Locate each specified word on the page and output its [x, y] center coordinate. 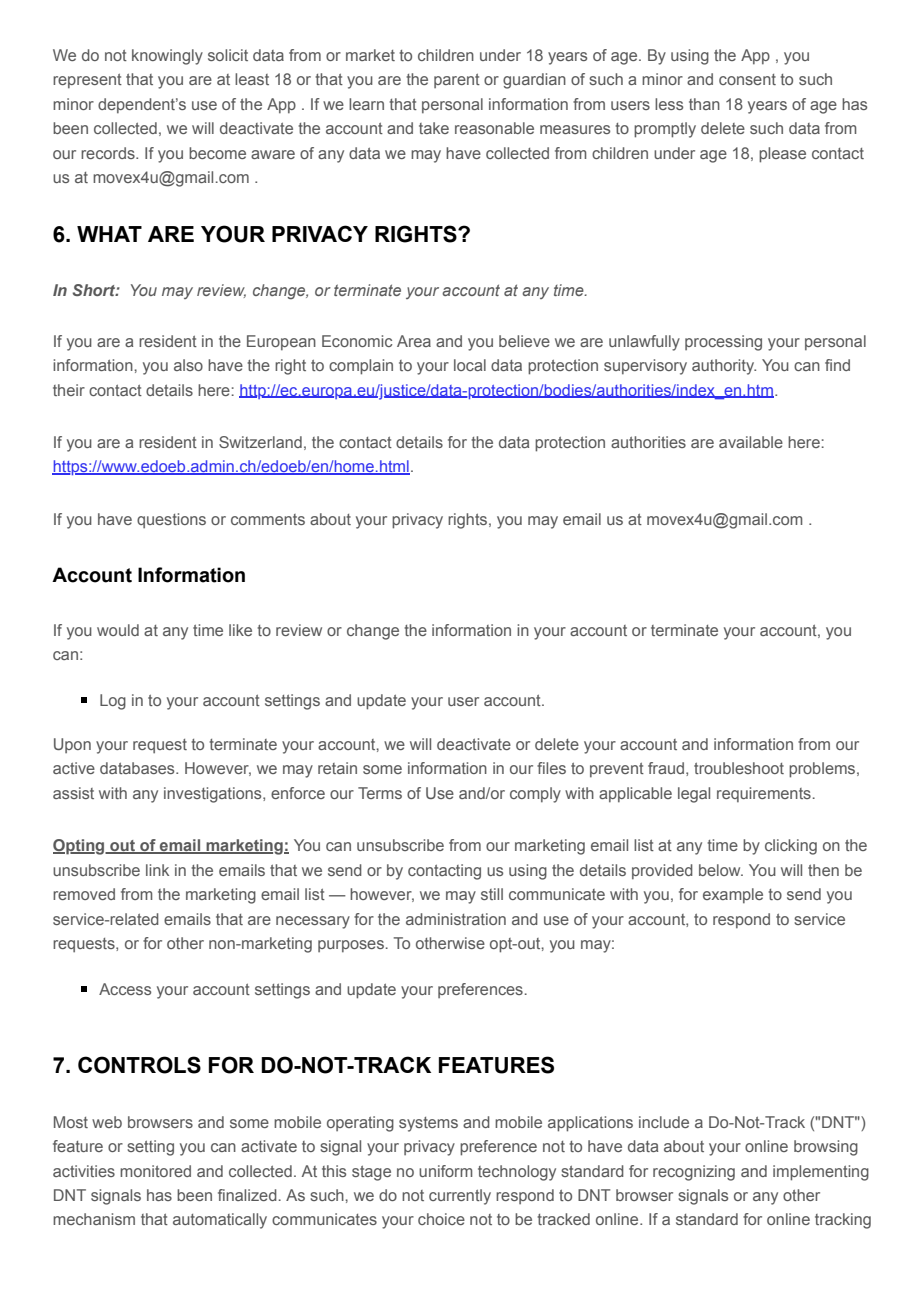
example [733, 896]
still [492, 894]
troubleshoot [739, 768]
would [118, 630]
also [188, 365]
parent [457, 81]
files [551, 768]
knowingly [167, 57]
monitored [155, 1171]
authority [724, 367]
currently [460, 1197]
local [470, 365]
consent [747, 79]
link [157, 870]
